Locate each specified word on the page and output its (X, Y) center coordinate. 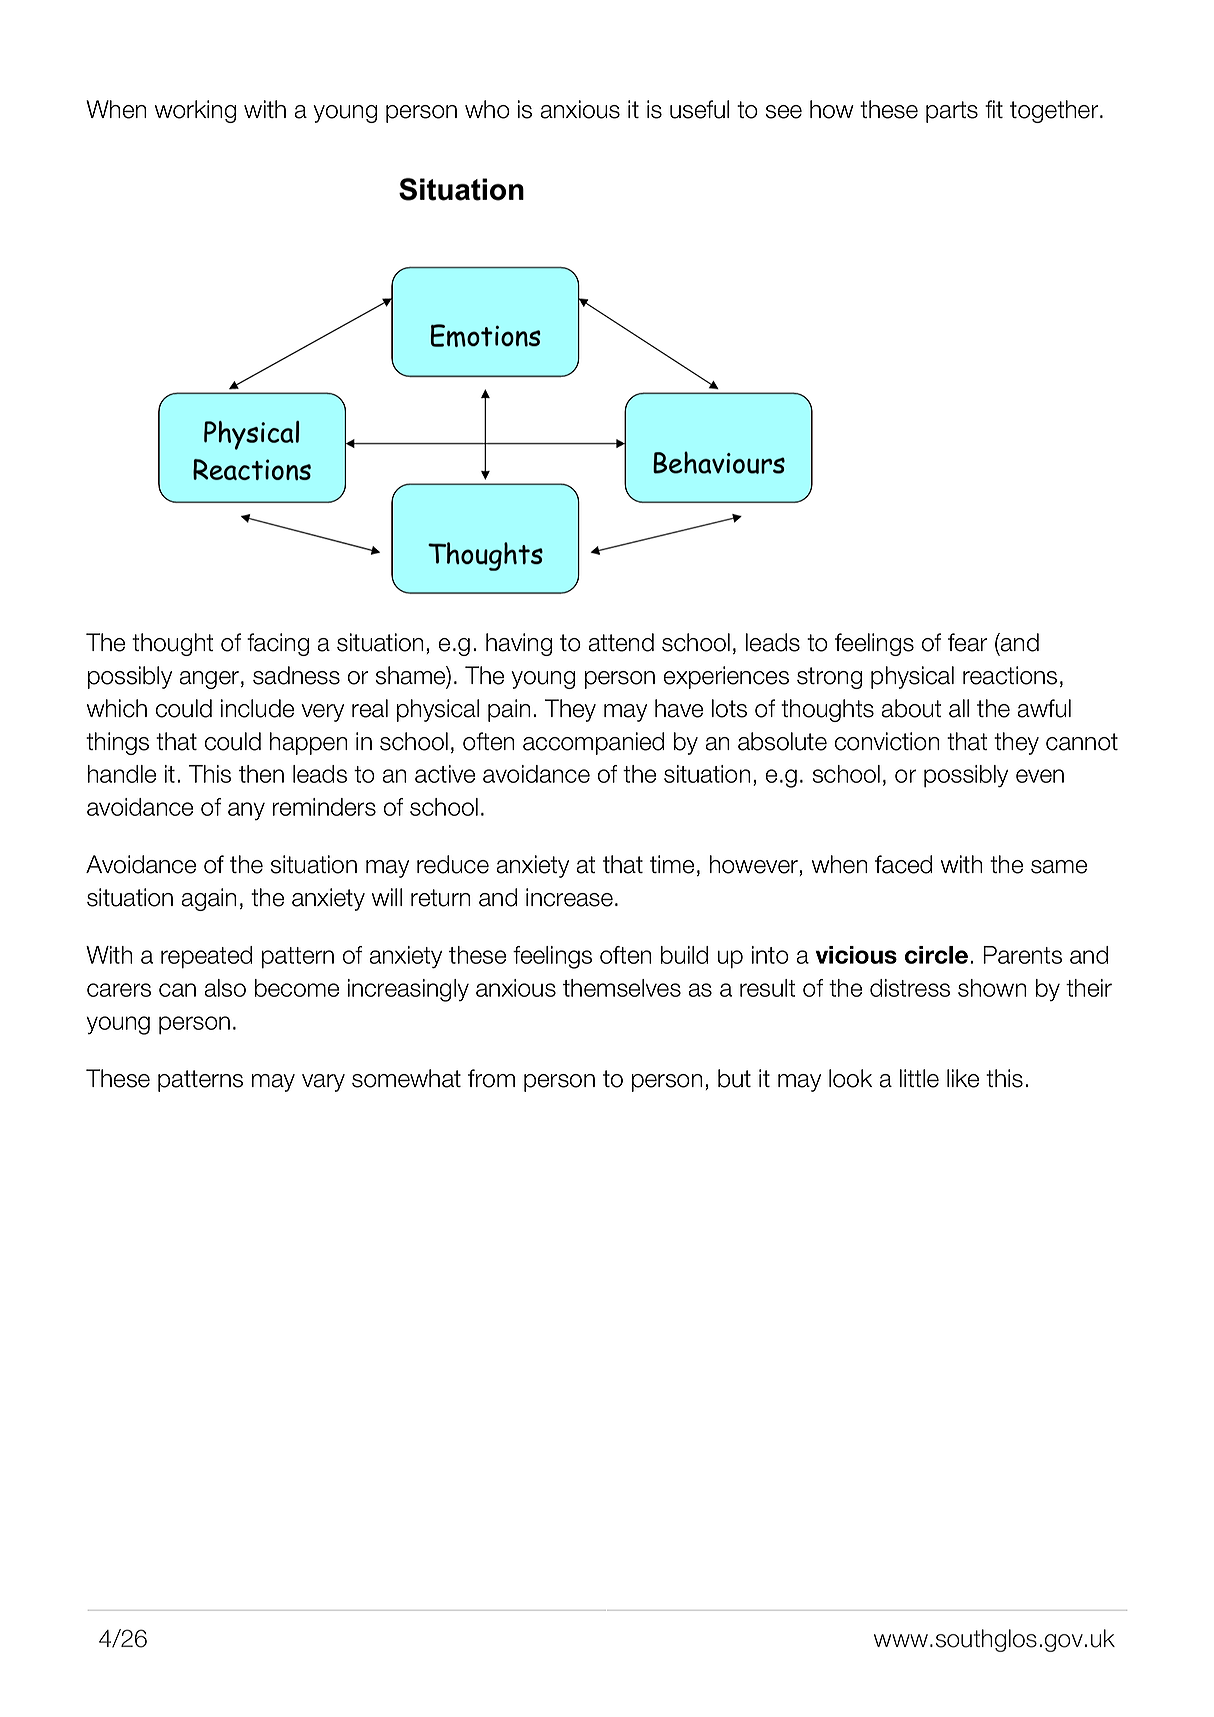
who (487, 109)
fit (994, 109)
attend (621, 642)
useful (699, 109)
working (195, 111)
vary (323, 1083)
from (491, 1078)
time (672, 864)
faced (903, 864)
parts (952, 112)
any (246, 811)
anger (209, 680)
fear (968, 642)
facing (278, 644)
